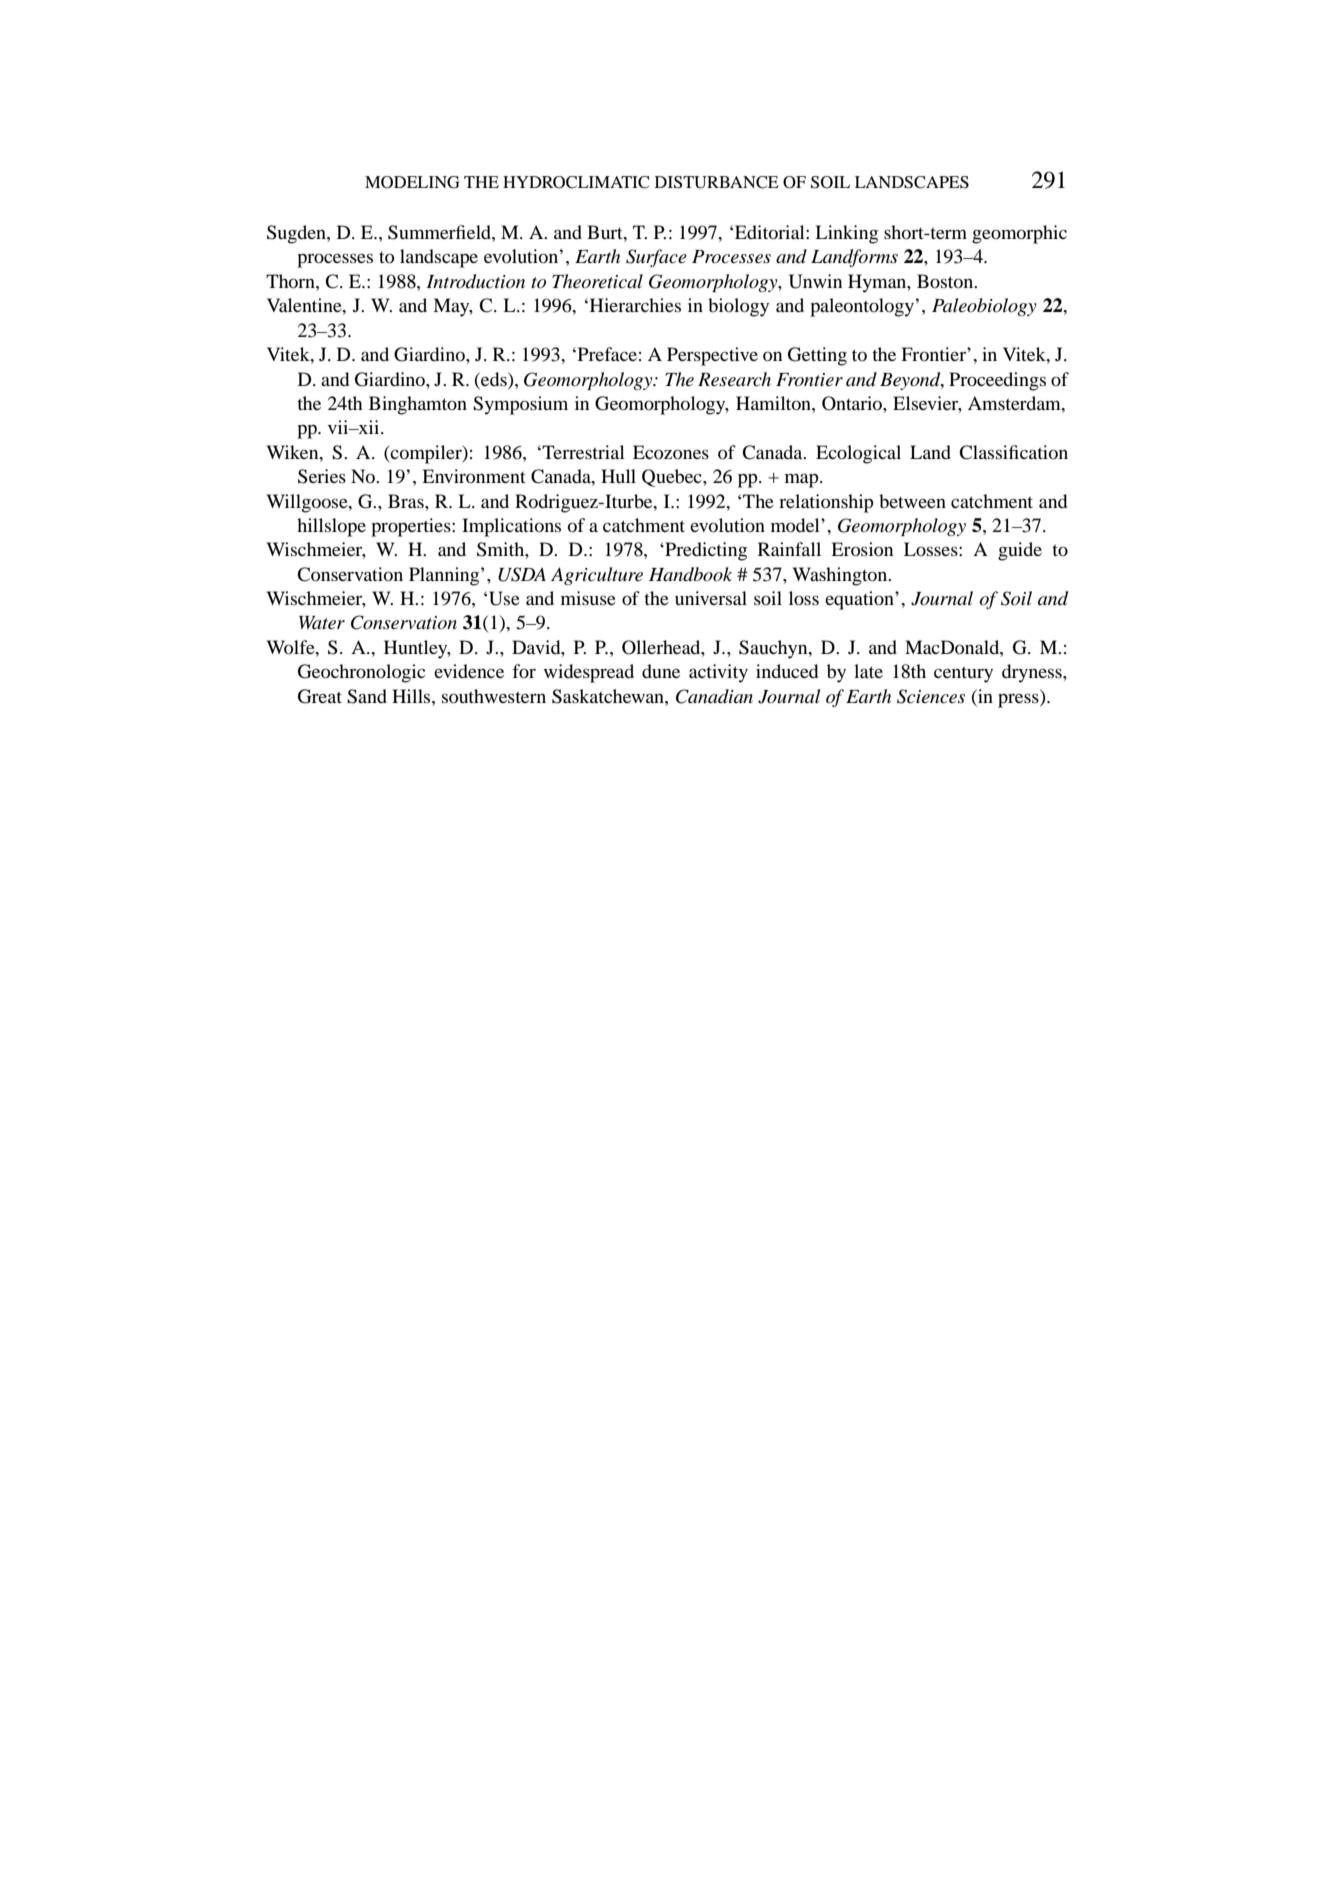  What do you see at coordinates (475, 281) in the image?
I see `Introduction` at bounding box center [475, 281].
